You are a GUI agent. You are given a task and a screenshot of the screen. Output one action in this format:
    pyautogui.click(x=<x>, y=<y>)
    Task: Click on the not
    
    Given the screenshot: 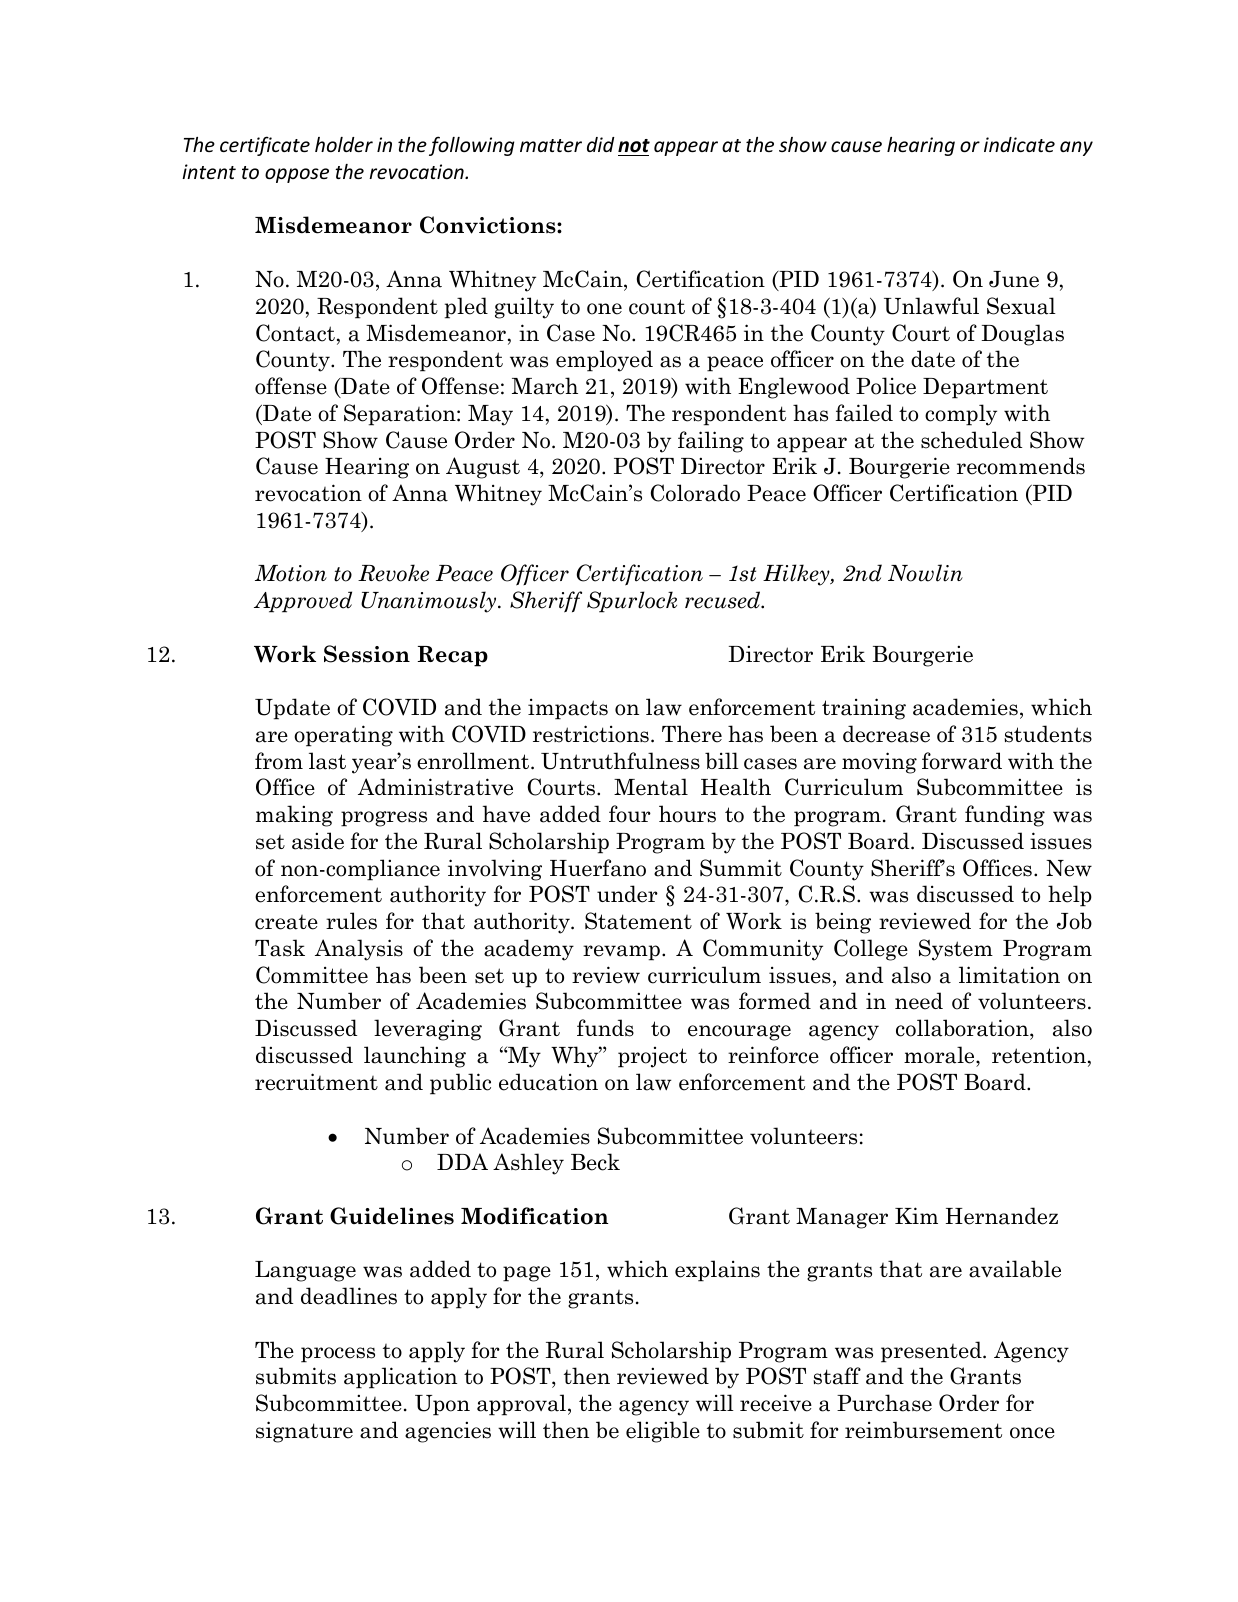 What is the action you would take?
    pyautogui.click(x=634, y=146)
